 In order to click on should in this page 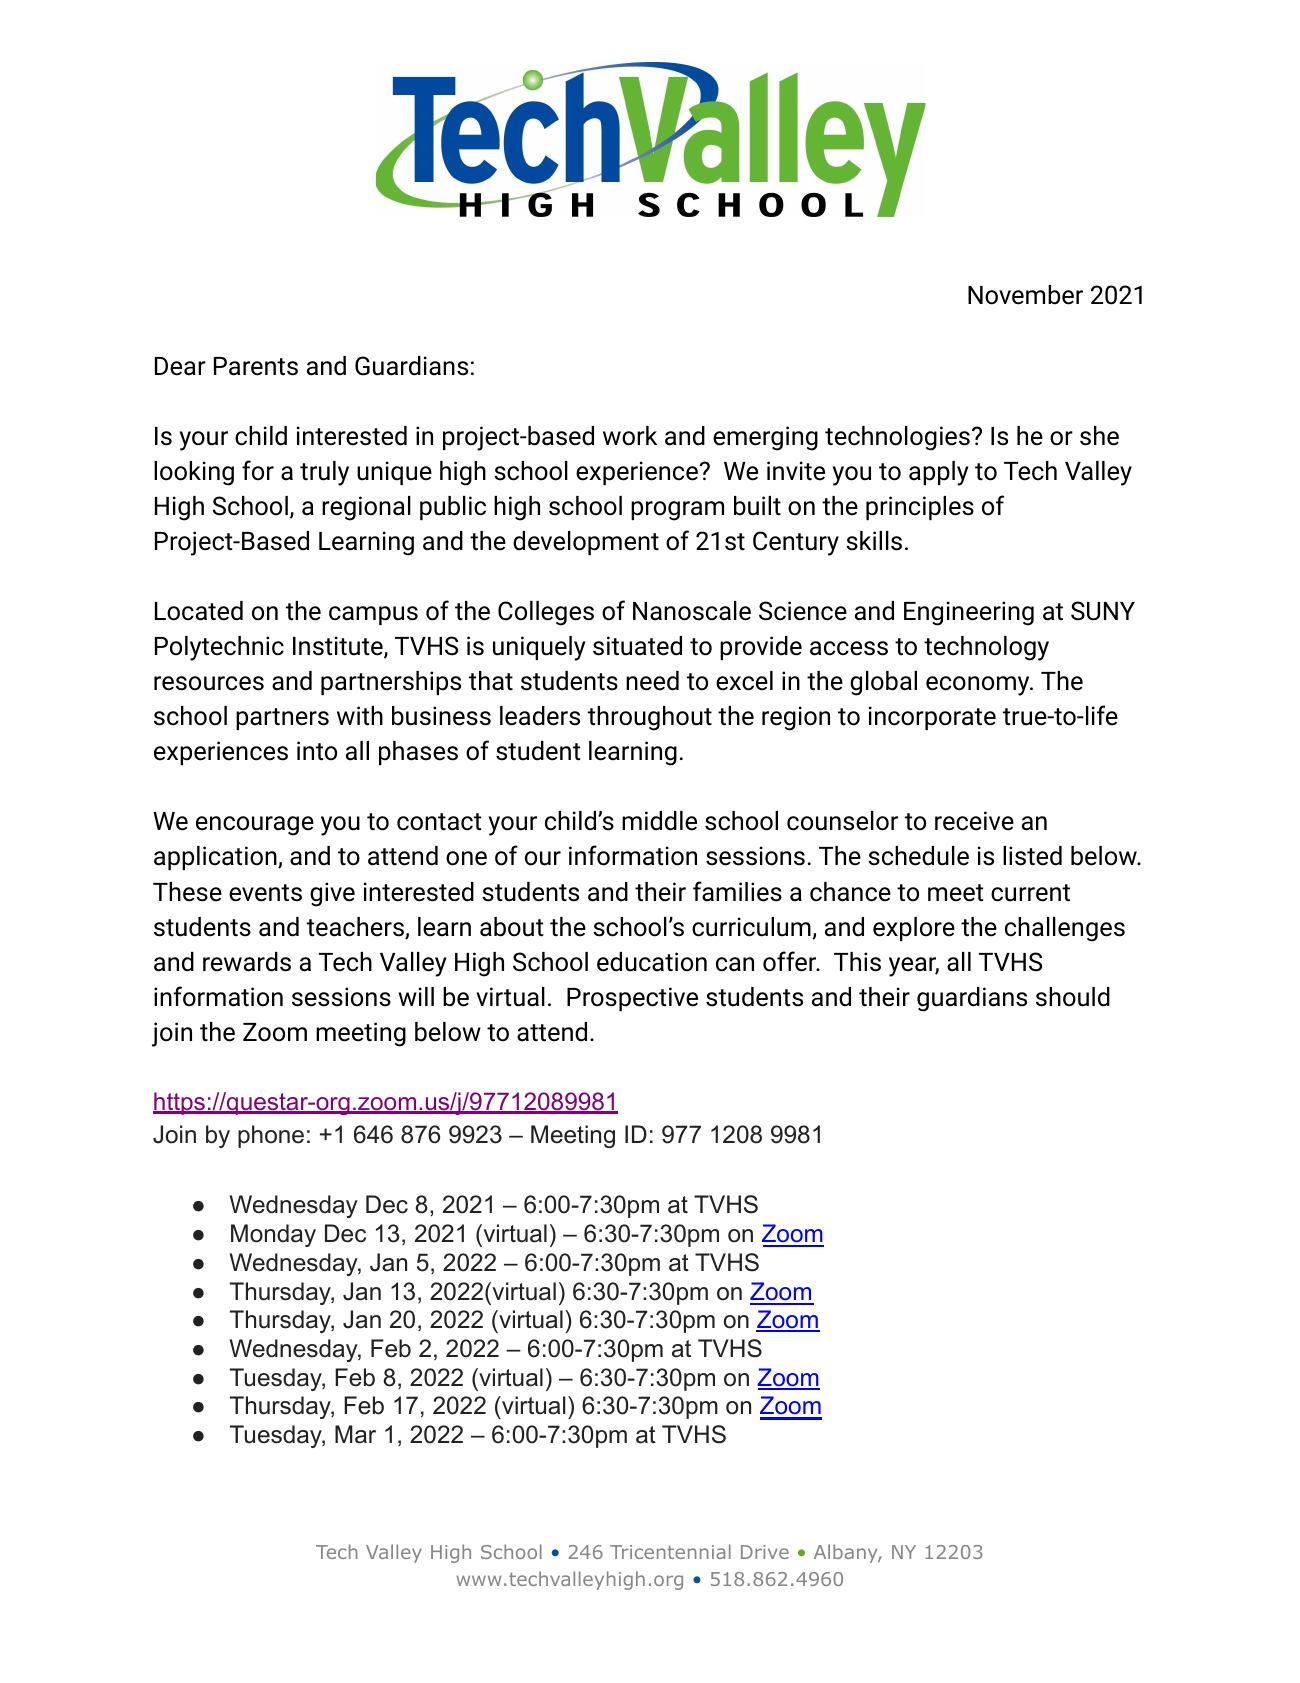, I will do `click(1073, 997)`.
